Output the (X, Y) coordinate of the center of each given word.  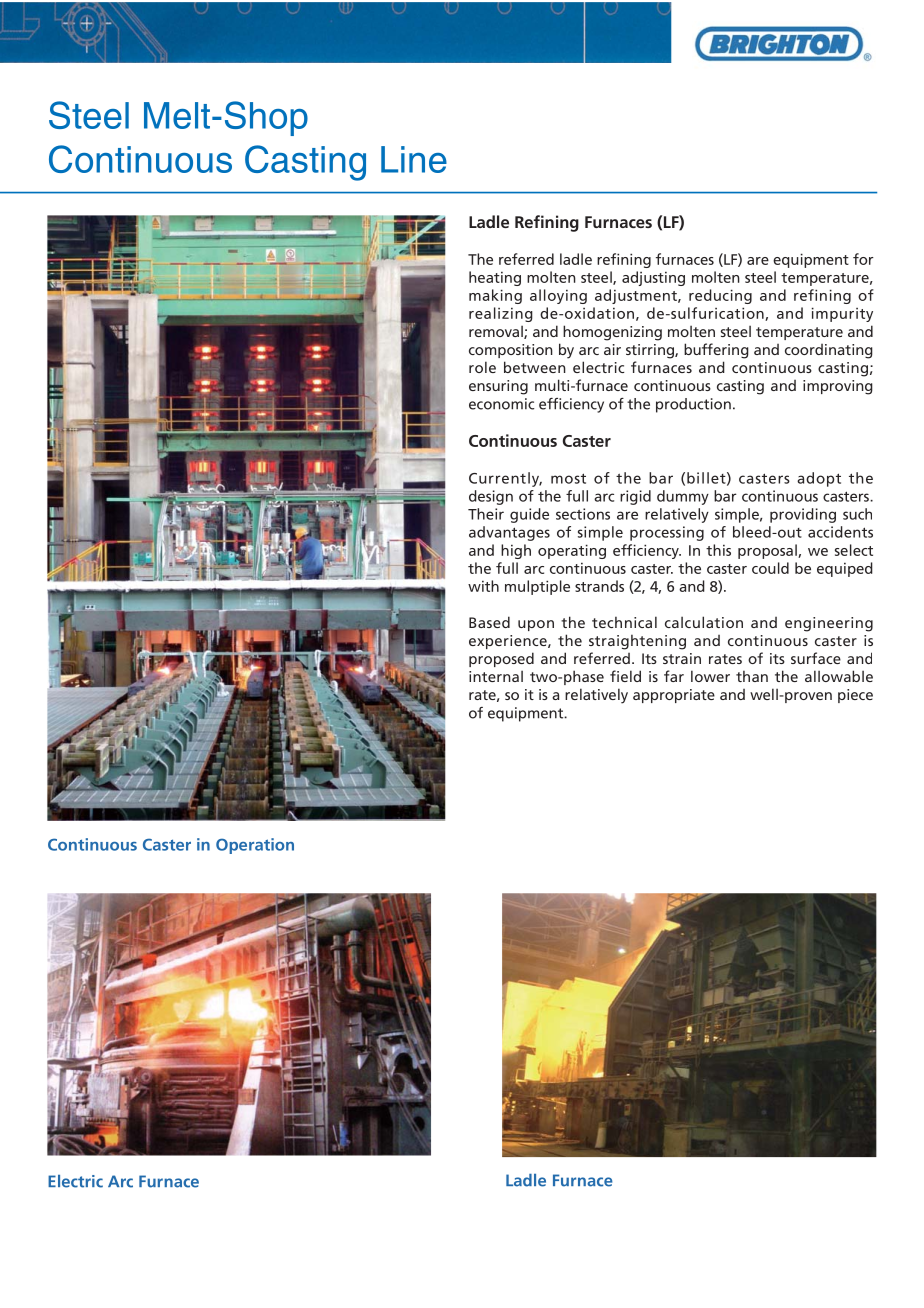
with (483, 586)
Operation (255, 846)
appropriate (674, 696)
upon (536, 625)
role (482, 367)
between (535, 367)
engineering (829, 624)
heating (495, 278)
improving (838, 387)
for (863, 259)
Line (414, 159)
